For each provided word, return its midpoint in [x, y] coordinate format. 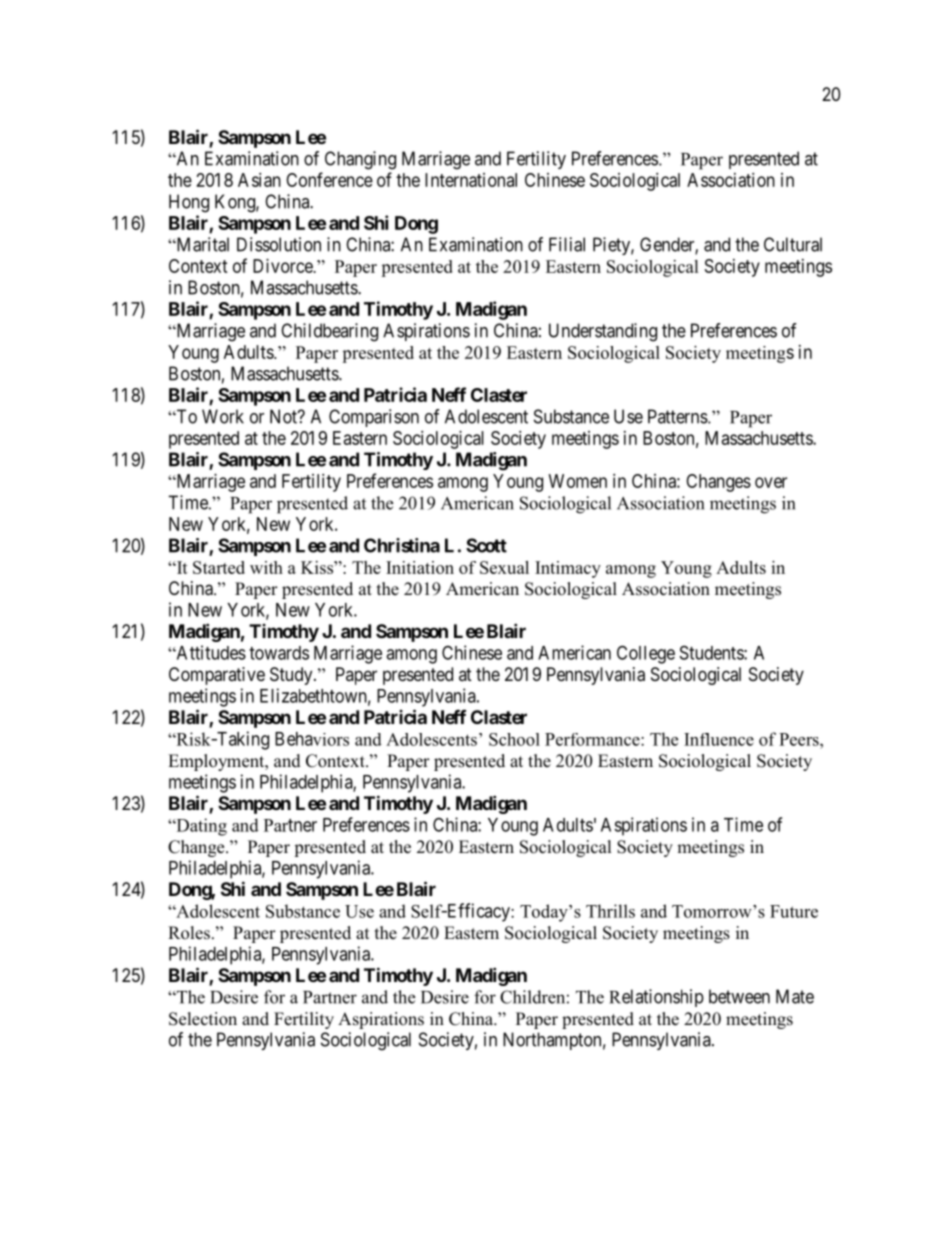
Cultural [793, 244]
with [266, 567]
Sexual [504, 567]
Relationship [656, 998]
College [646, 654]
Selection [203, 1019]
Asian [259, 180]
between [739, 996]
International [471, 180]
